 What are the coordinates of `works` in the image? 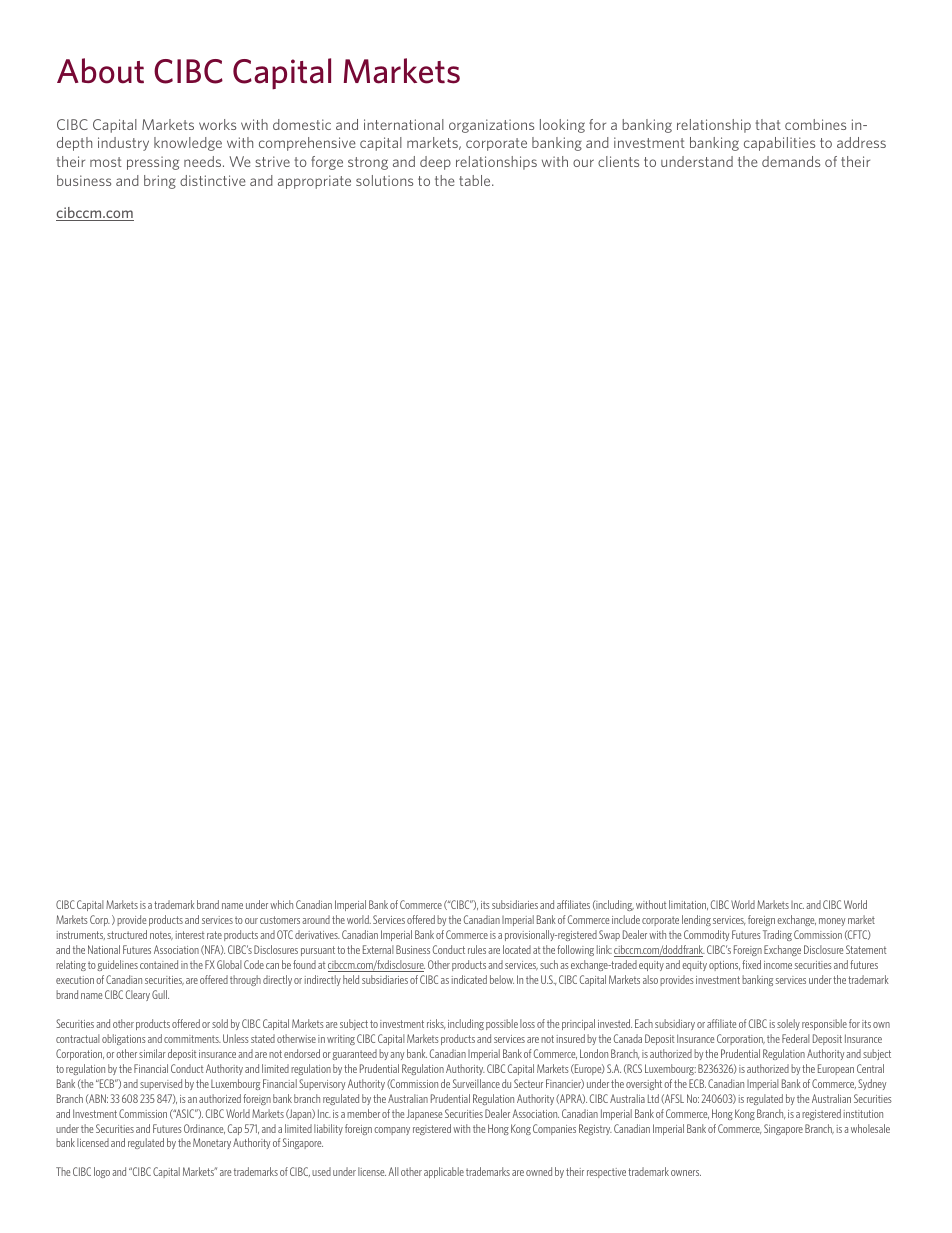 It's located at (217, 124).
